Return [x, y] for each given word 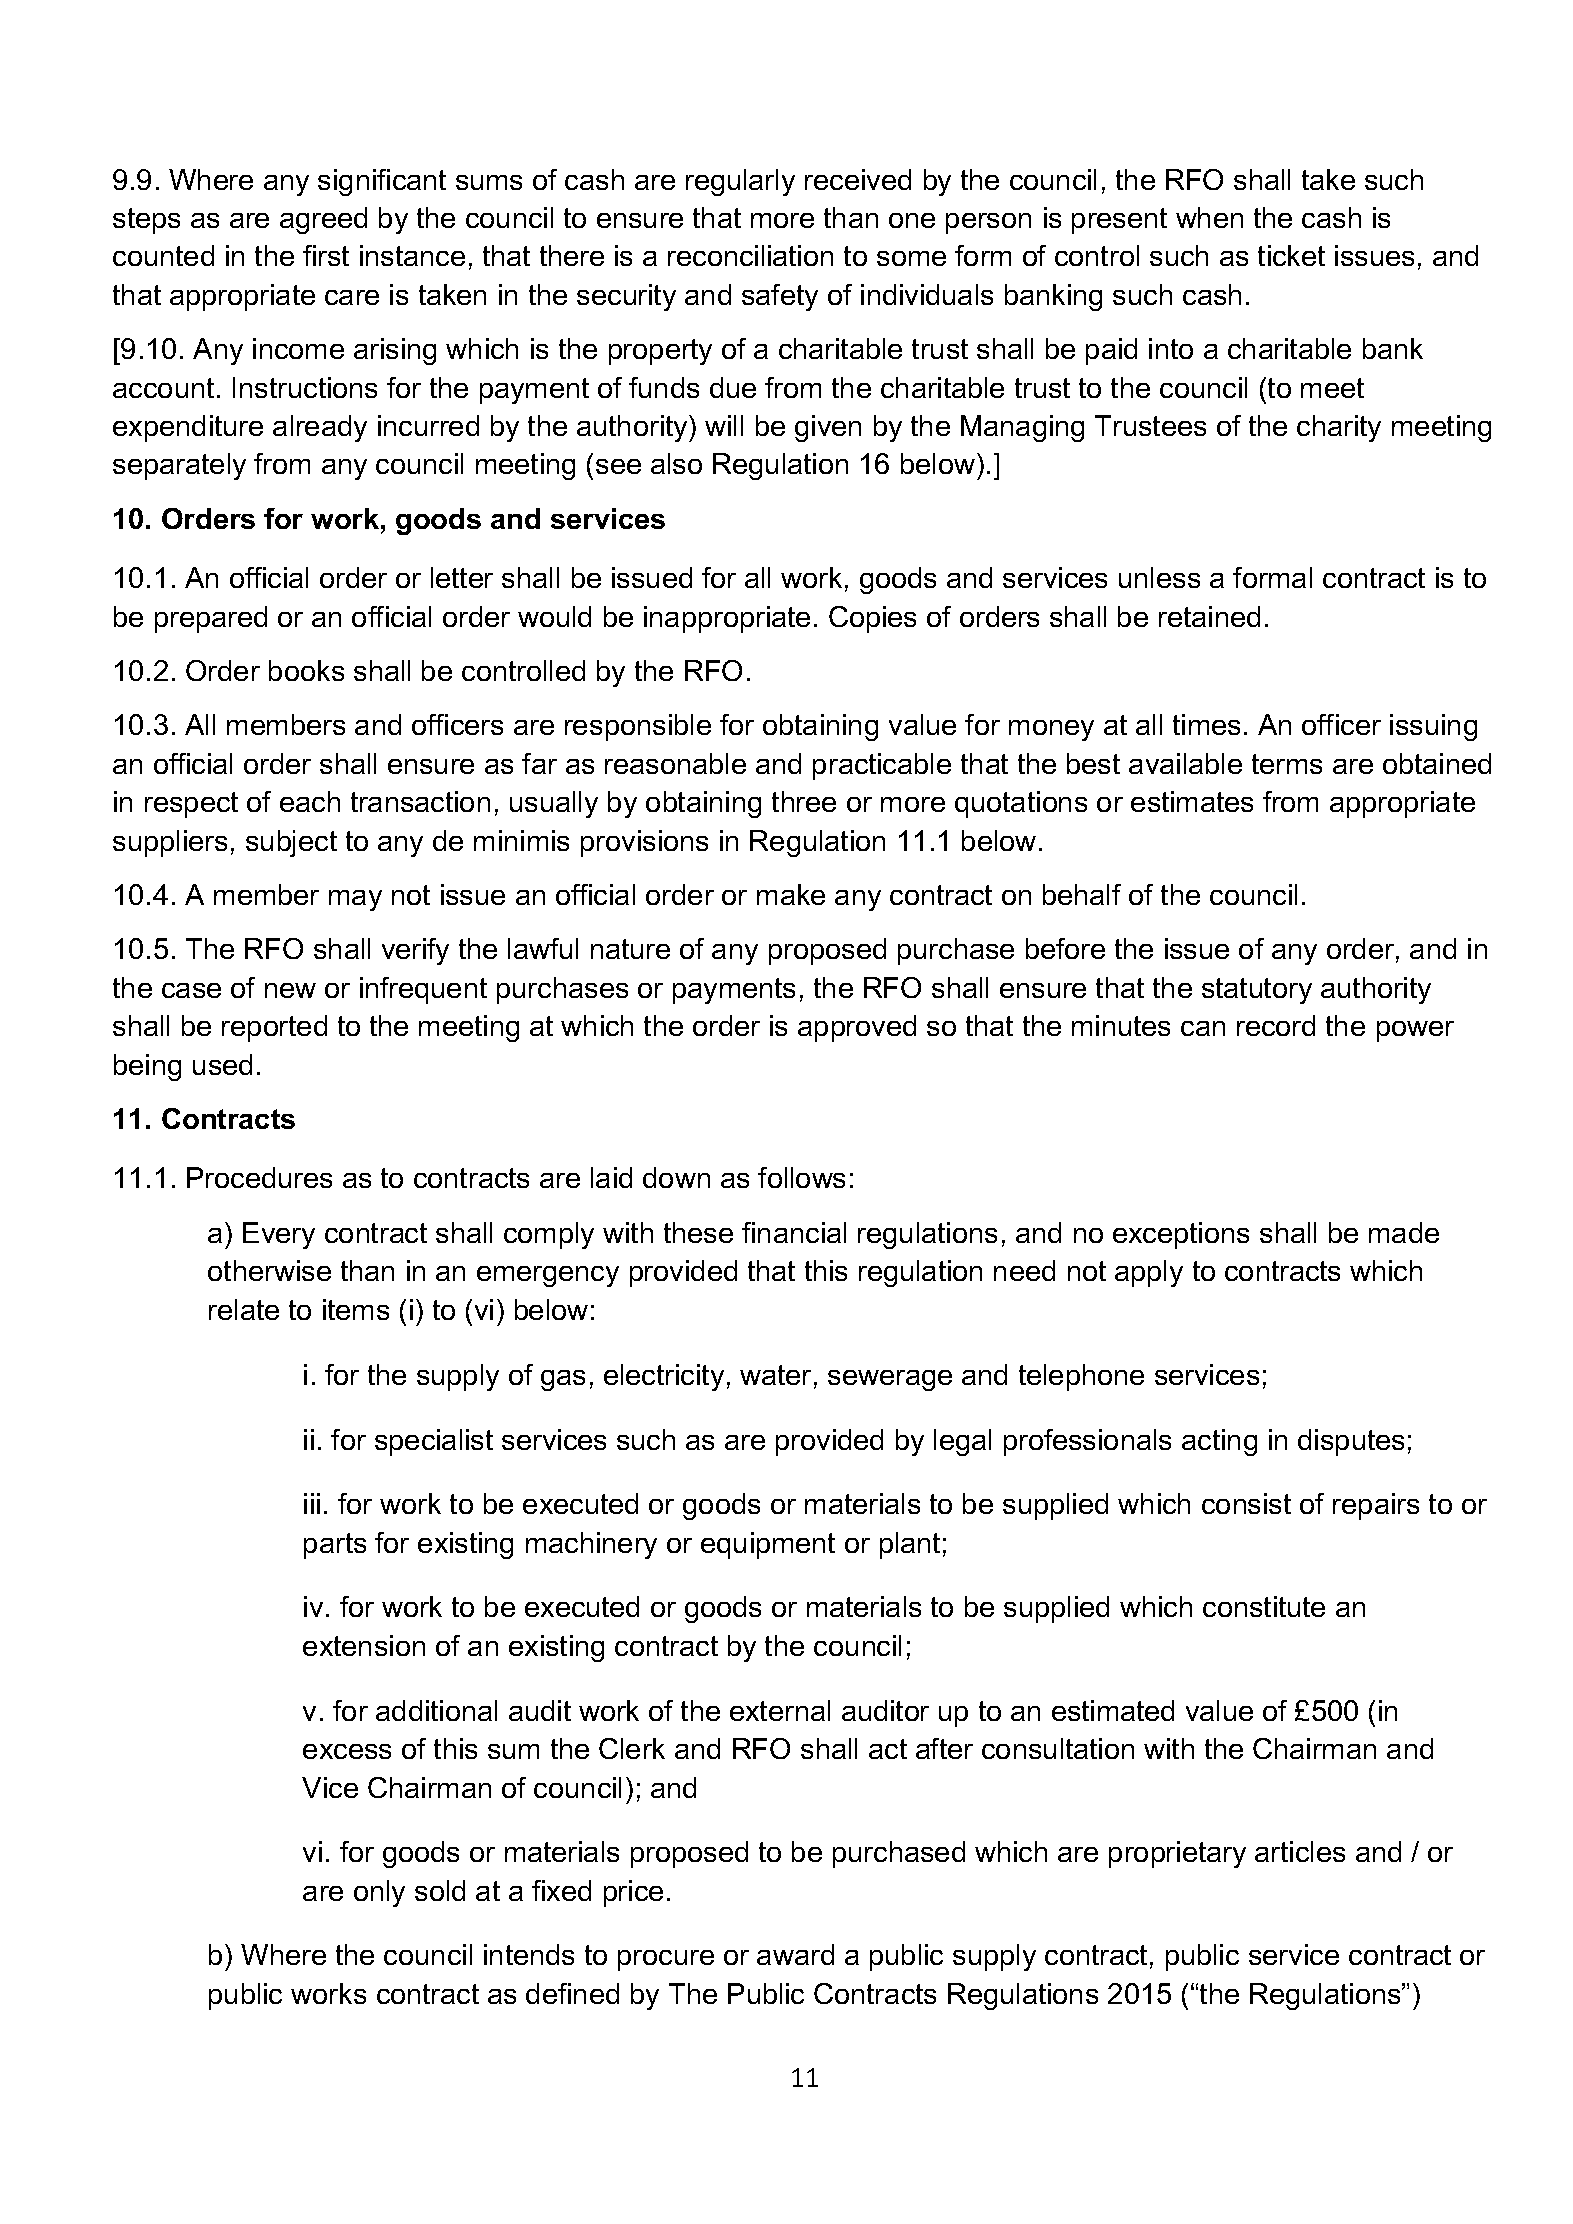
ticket [1291, 255]
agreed [323, 220]
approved [857, 1028]
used [222, 1064]
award [795, 1954]
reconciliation [750, 255]
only [379, 1893]
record [1276, 1025]
